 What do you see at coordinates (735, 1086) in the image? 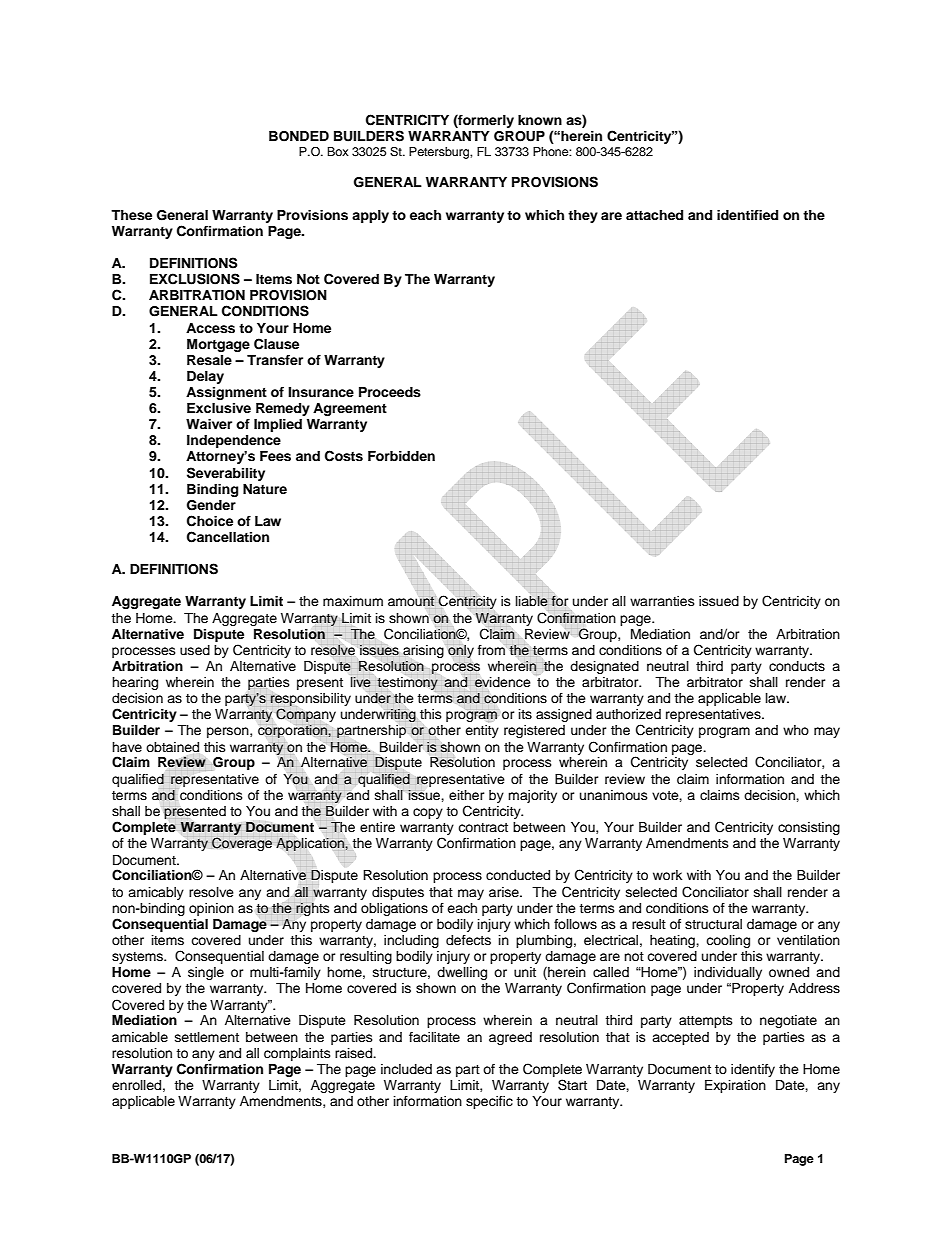
I see `Expiration` at bounding box center [735, 1086].
